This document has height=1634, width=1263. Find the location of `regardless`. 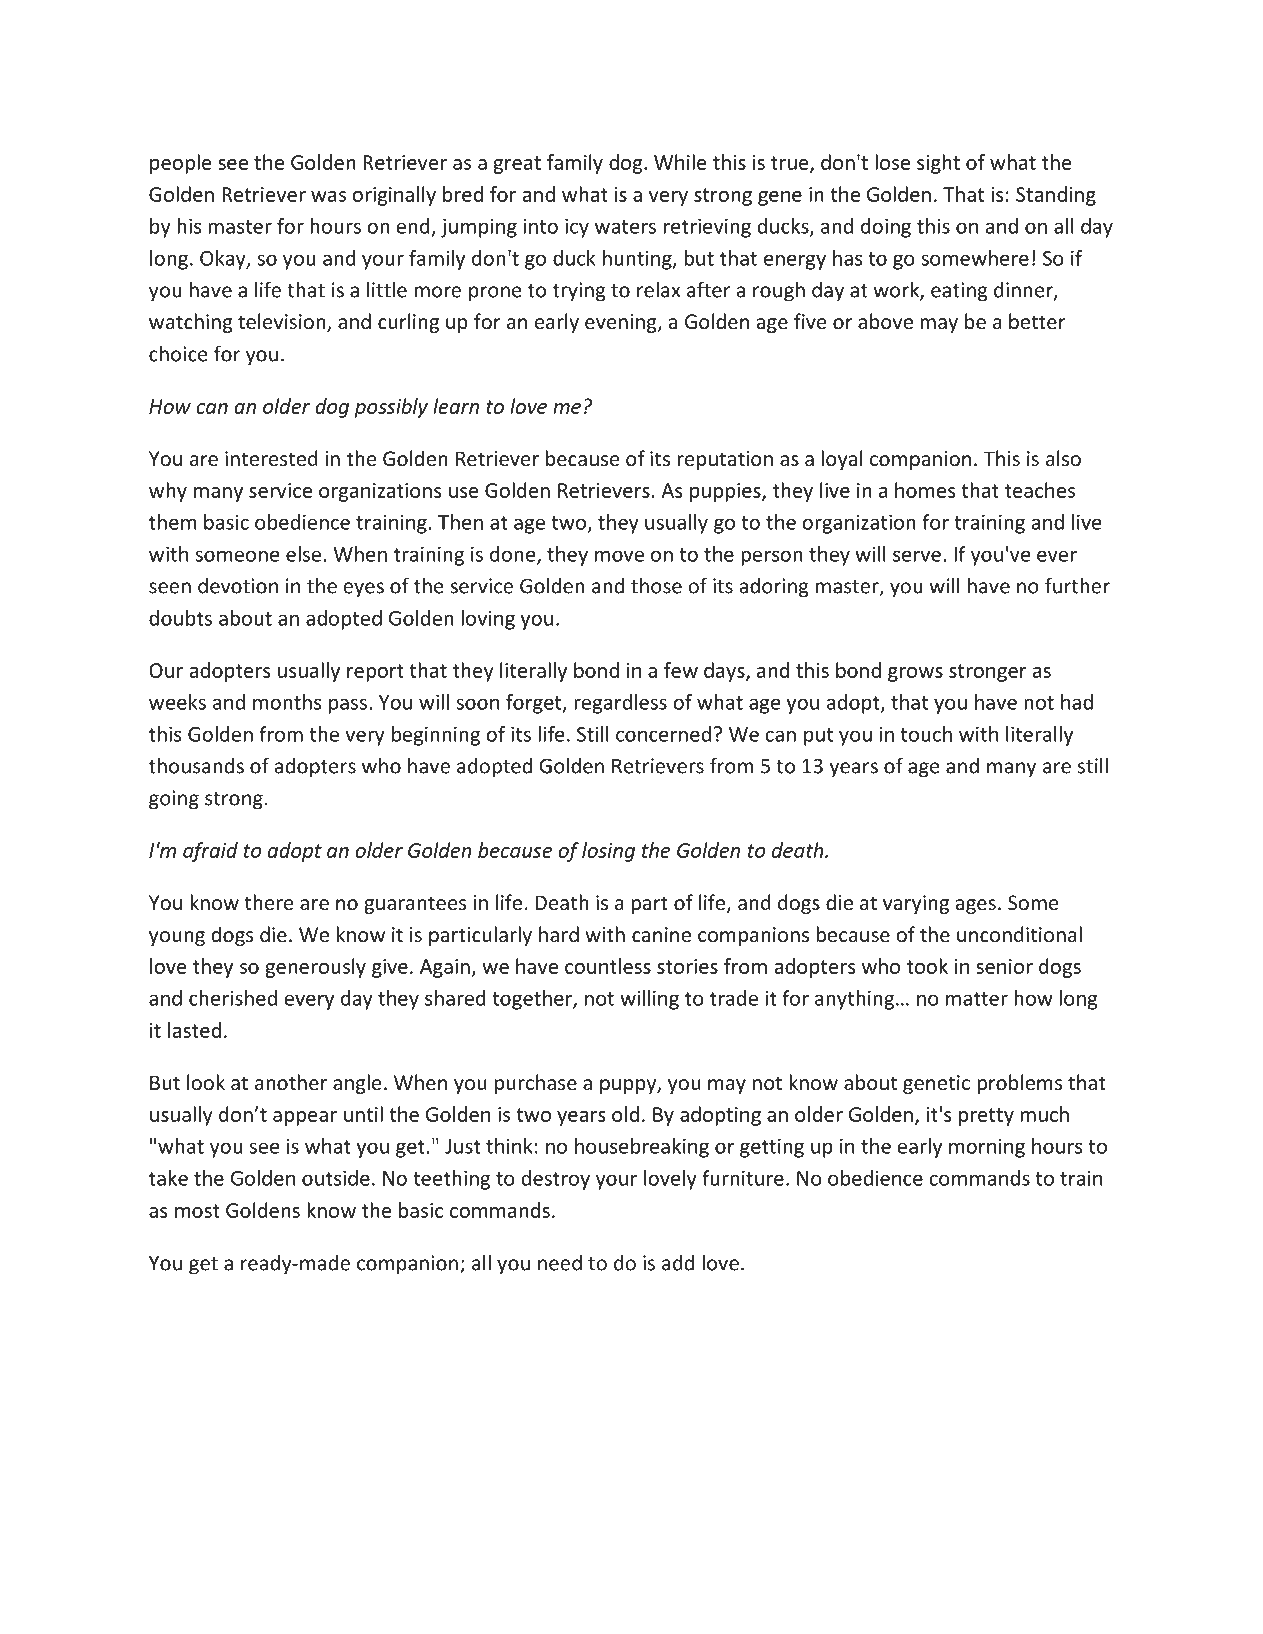

regardless is located at coordinates (620, 704).
